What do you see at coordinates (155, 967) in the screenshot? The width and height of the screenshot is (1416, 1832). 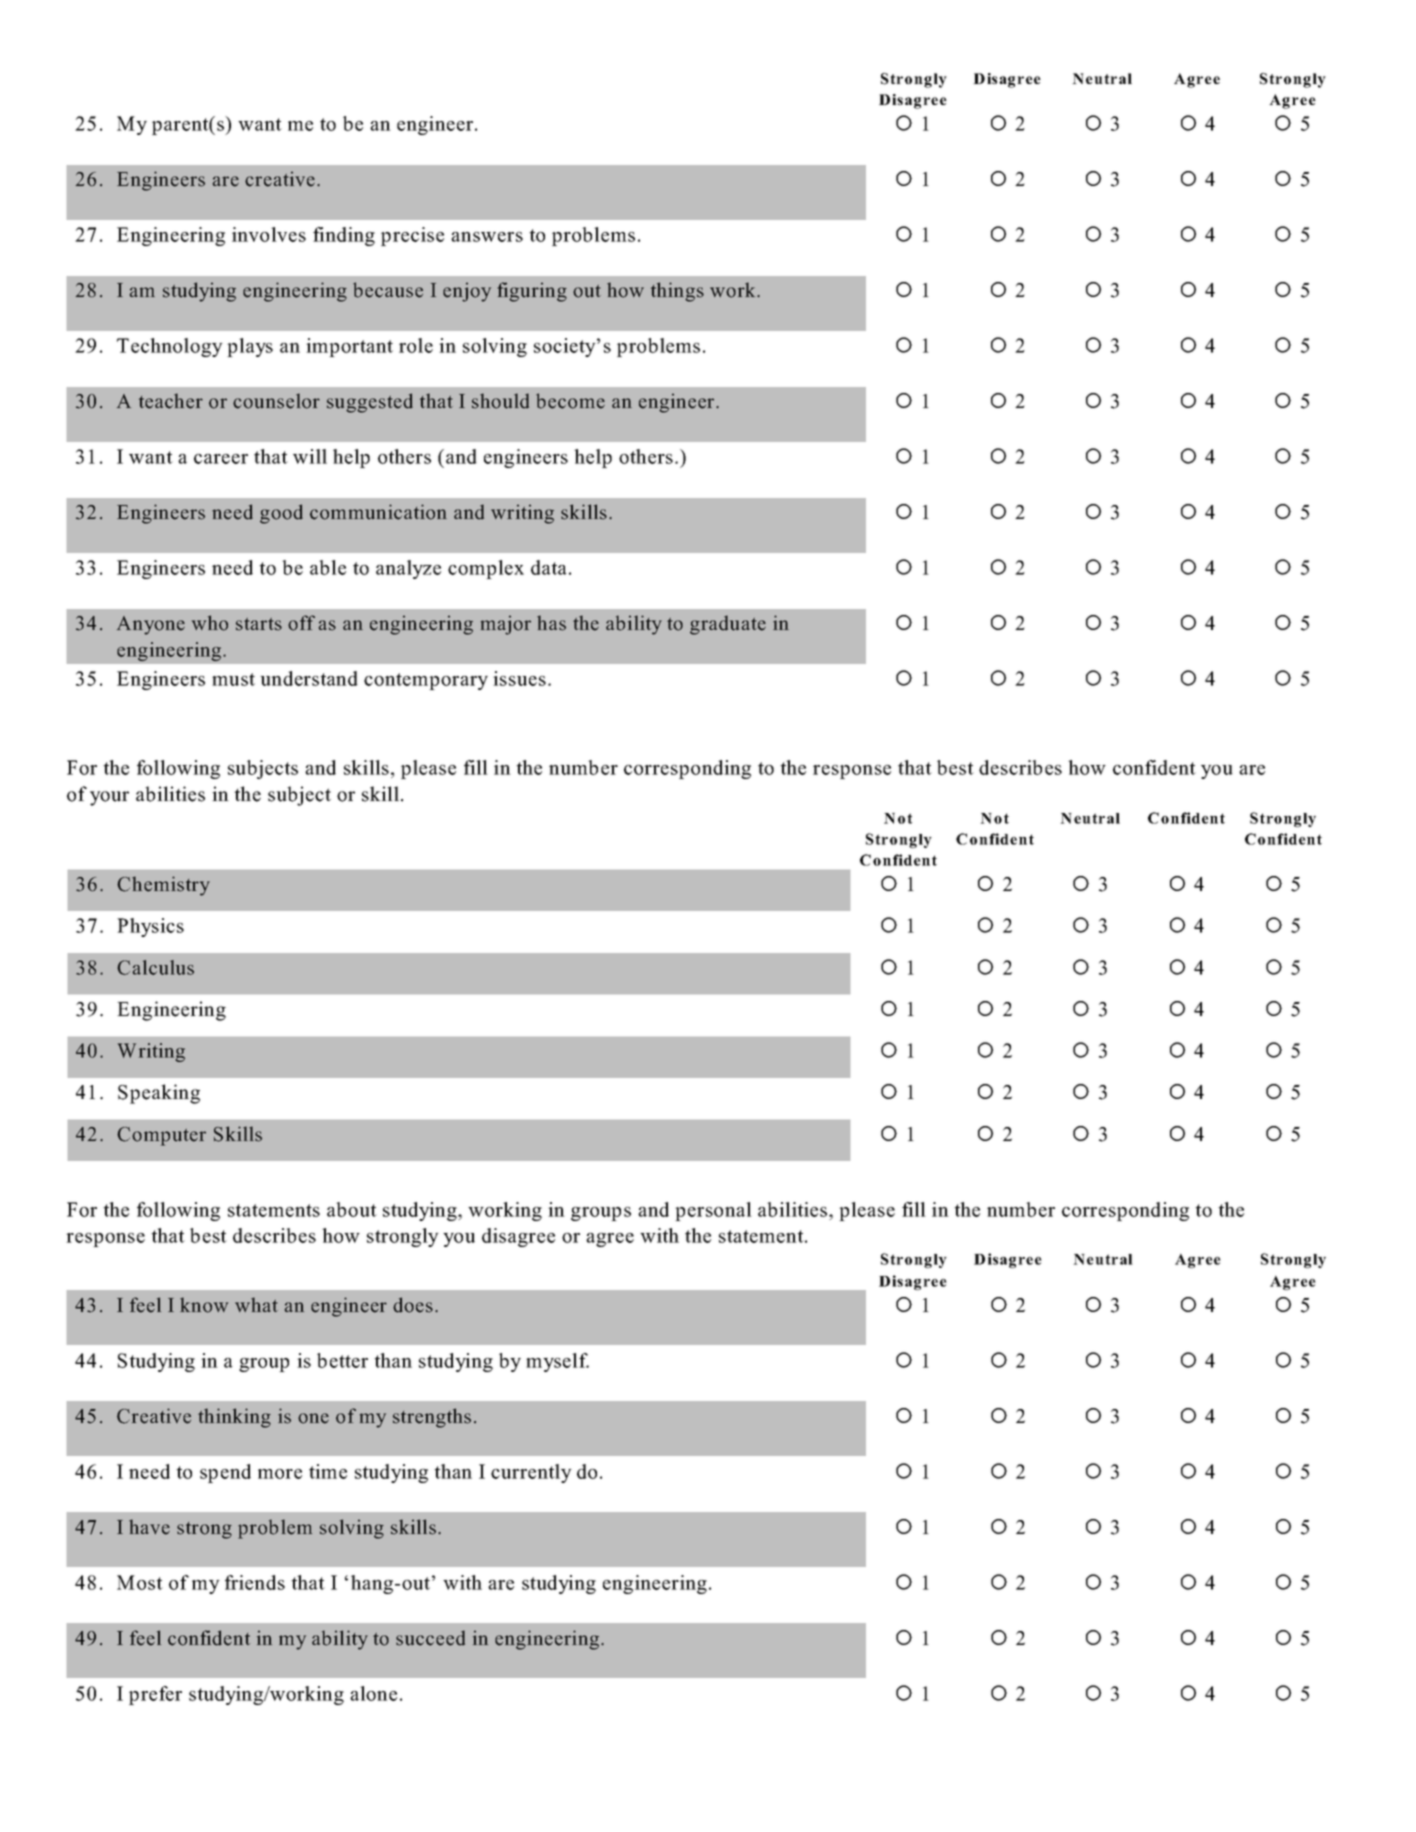 I see `Calculus` at bounding box center [155, 967].
